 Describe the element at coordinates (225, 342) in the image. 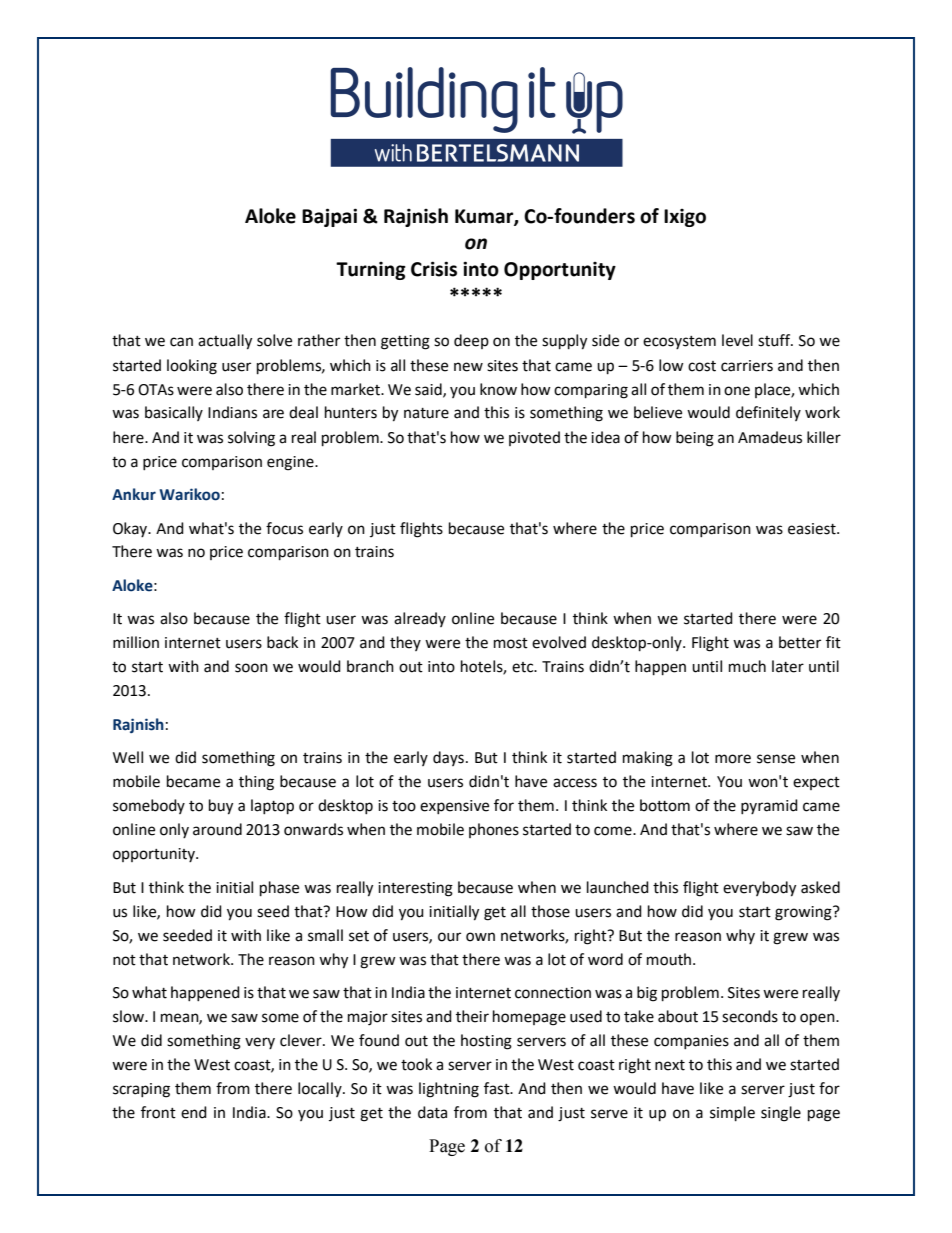

I see `actually` at that location.
